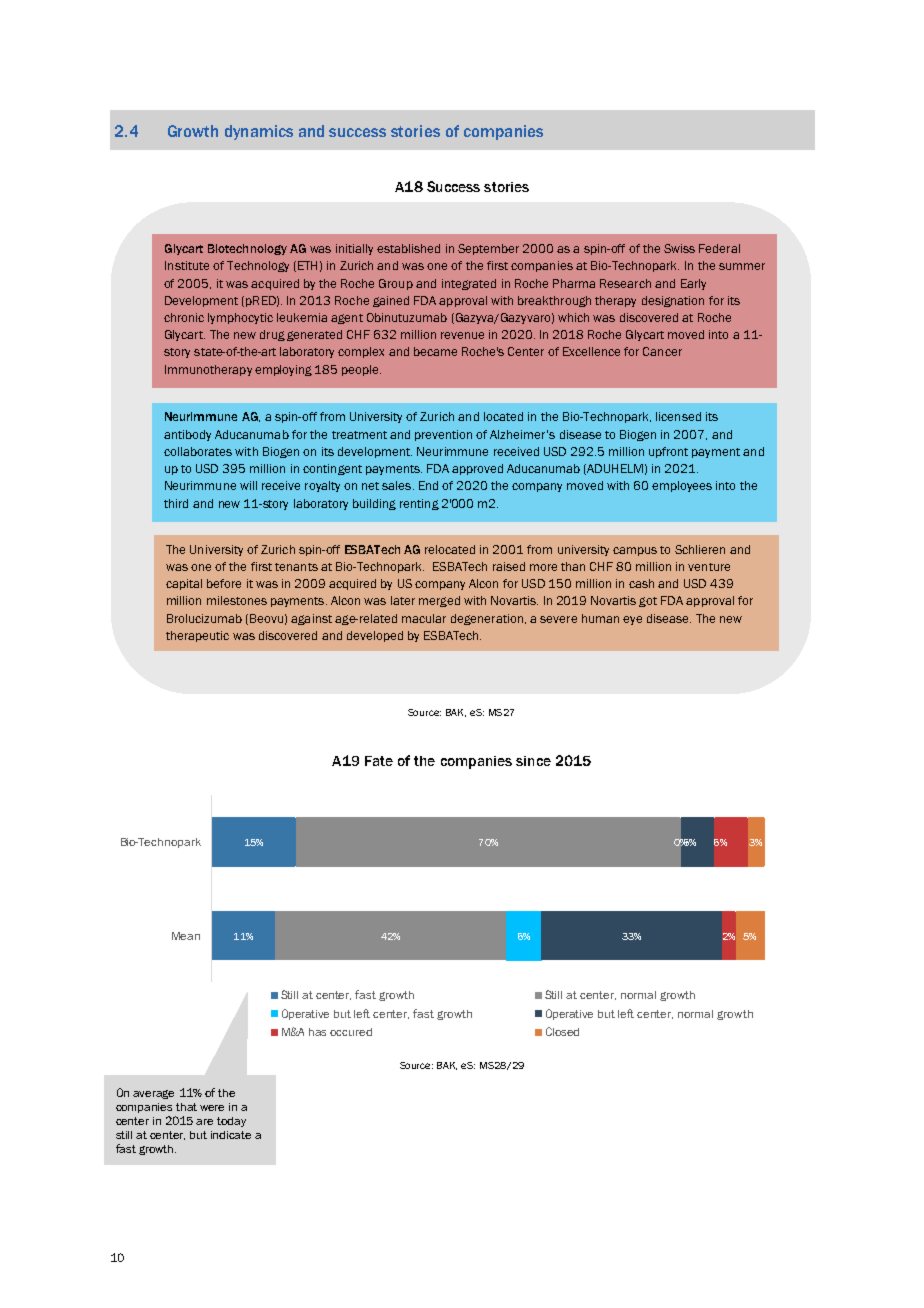  Describe the element at coordinates (679, 248) in the screenshot. I see `Swiss` at that location.
